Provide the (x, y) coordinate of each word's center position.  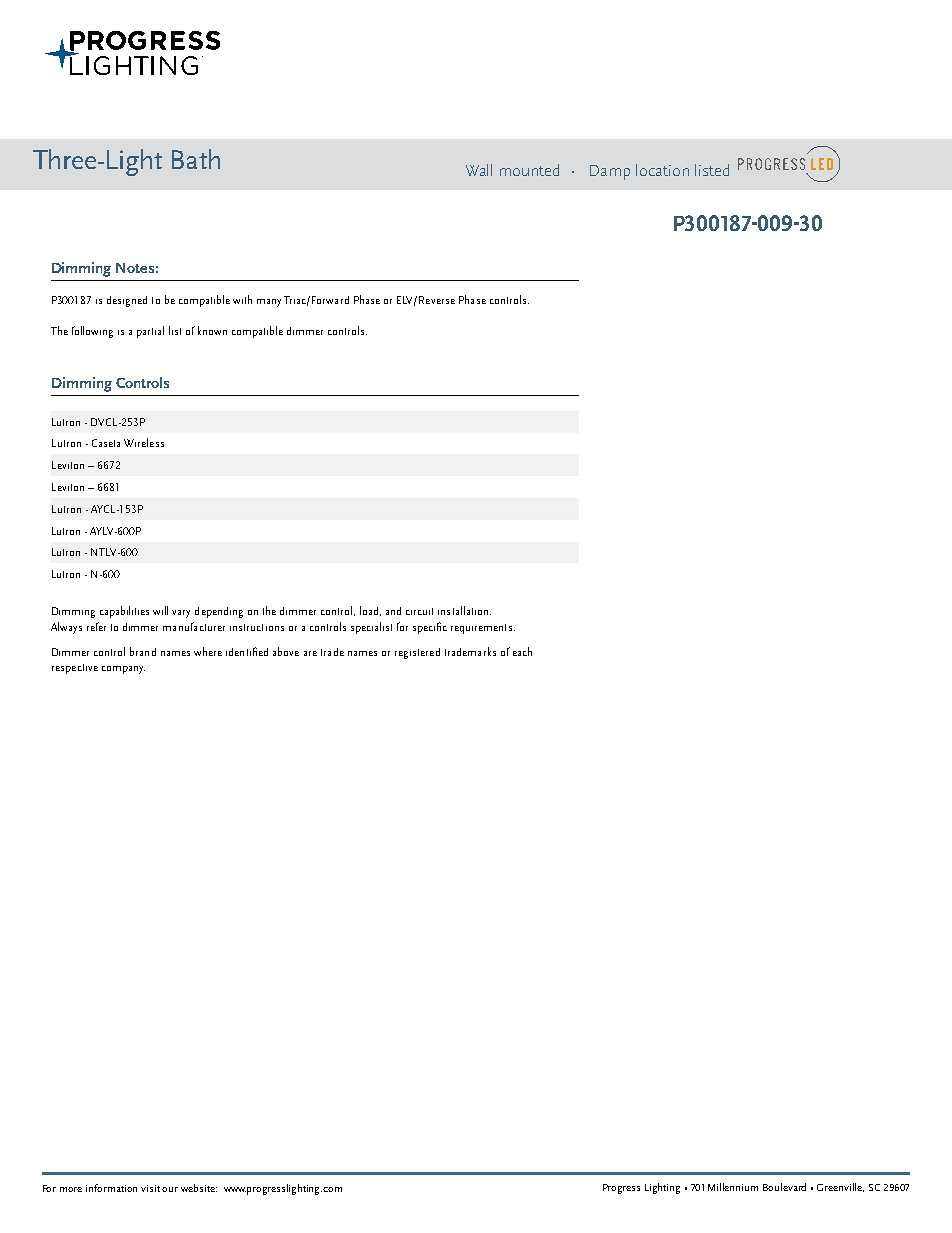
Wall (479, 170)
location (662, 170)
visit (152, 1188)
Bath (196, 159)
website (199, 1188)
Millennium (733, 1187)
